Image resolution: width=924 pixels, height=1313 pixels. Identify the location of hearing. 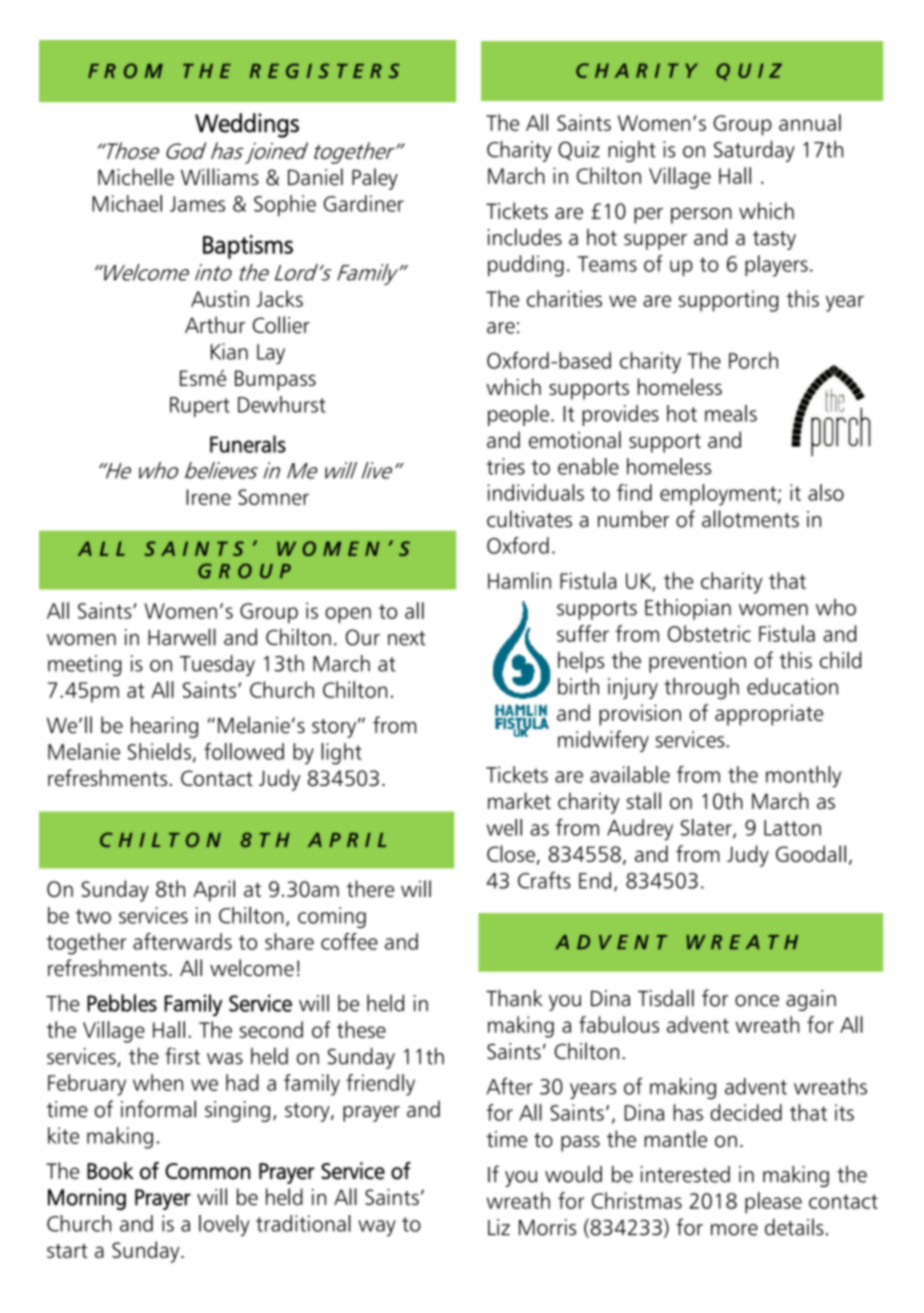
(164, 727).
